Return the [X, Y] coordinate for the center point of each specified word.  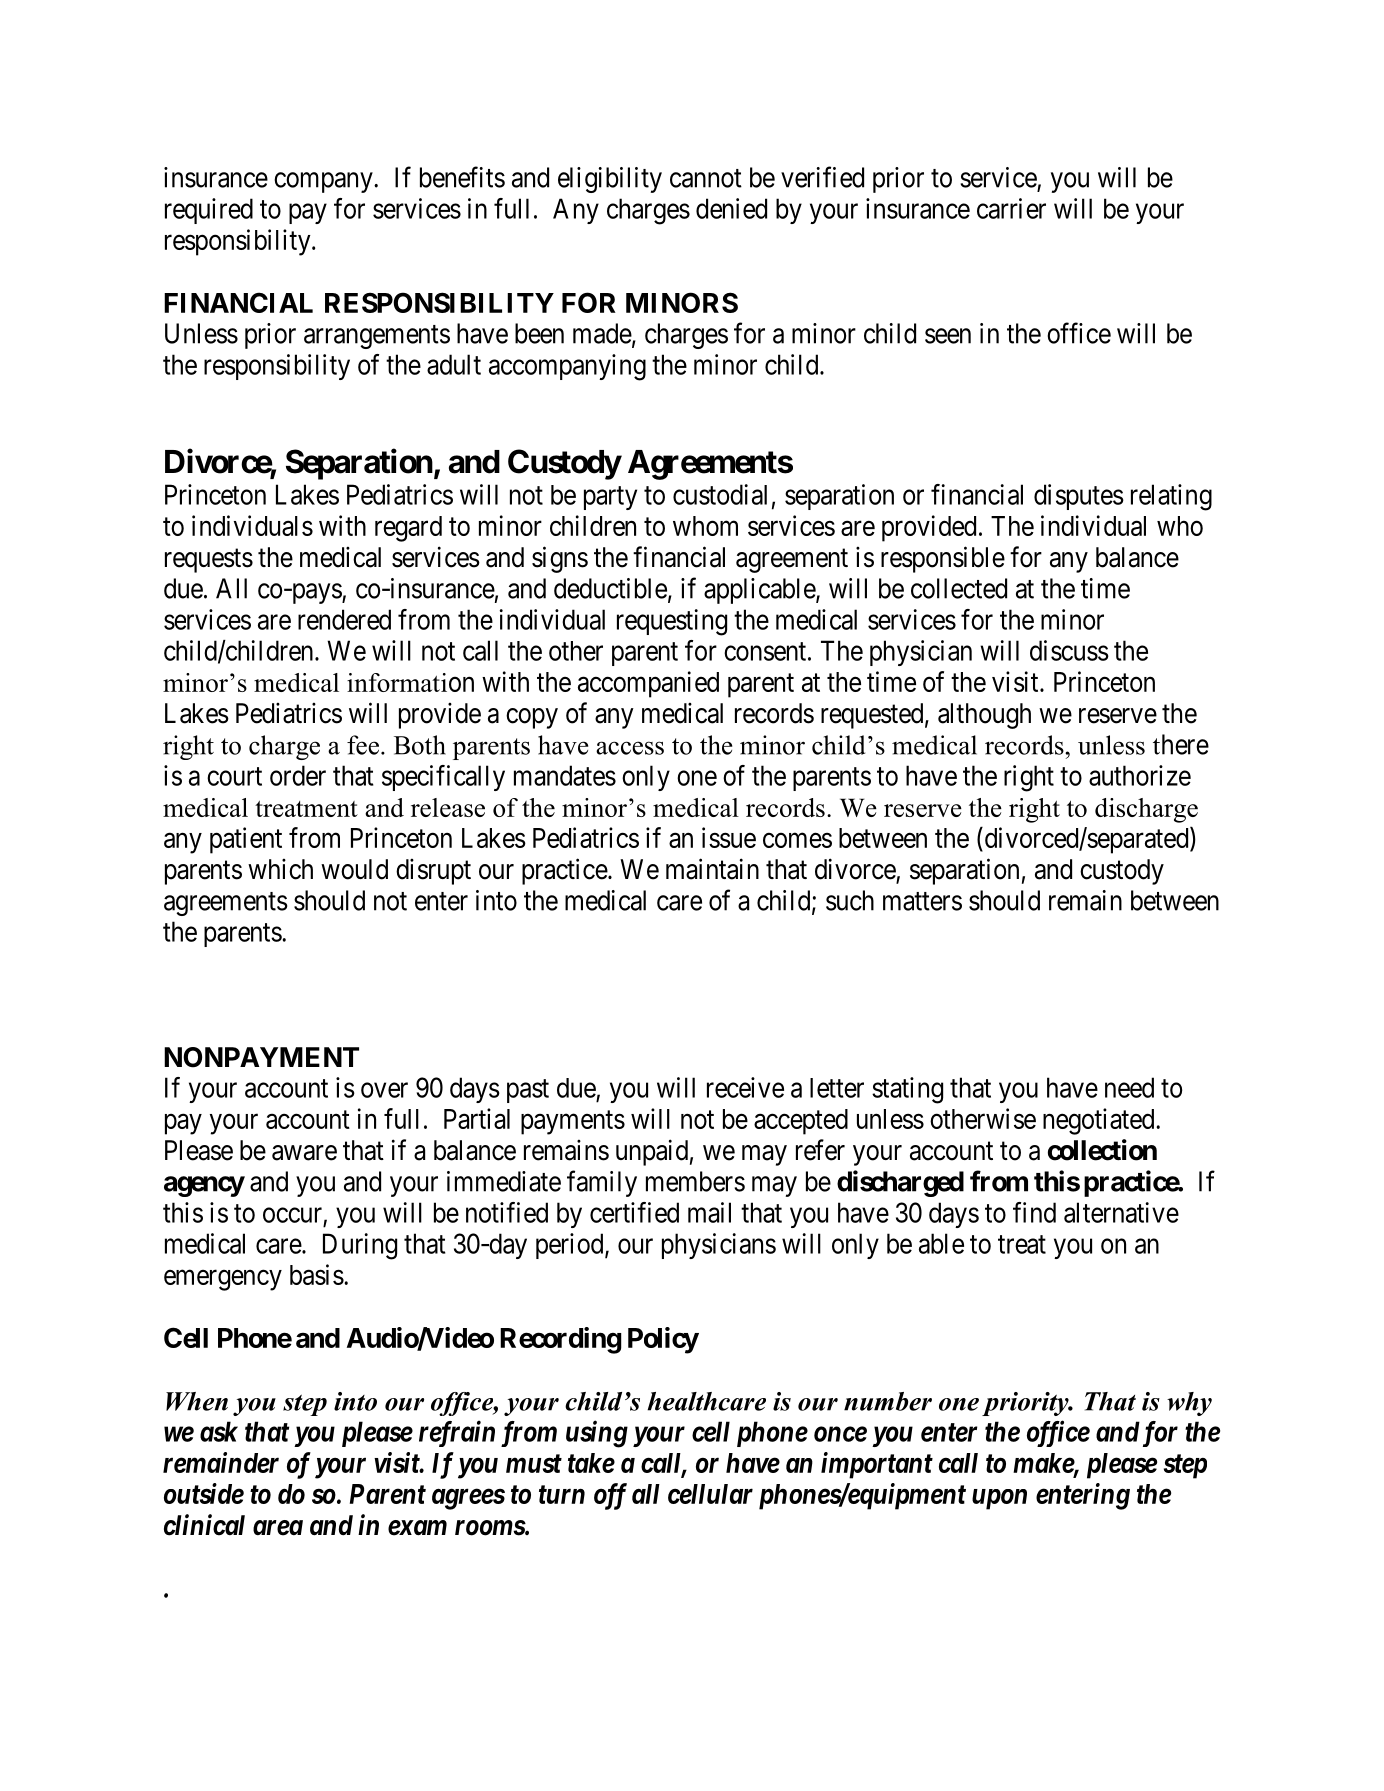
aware [304, 1153]
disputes [1079, 497]
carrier [1011, 208]
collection [1102, 1150]
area [278, 1528]
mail [709, 1212]
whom [705, 526]
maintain [712, 869]
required [209, 211]
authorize [1140, 775]
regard [408, 529]
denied [731, 208]
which [280, 869]
